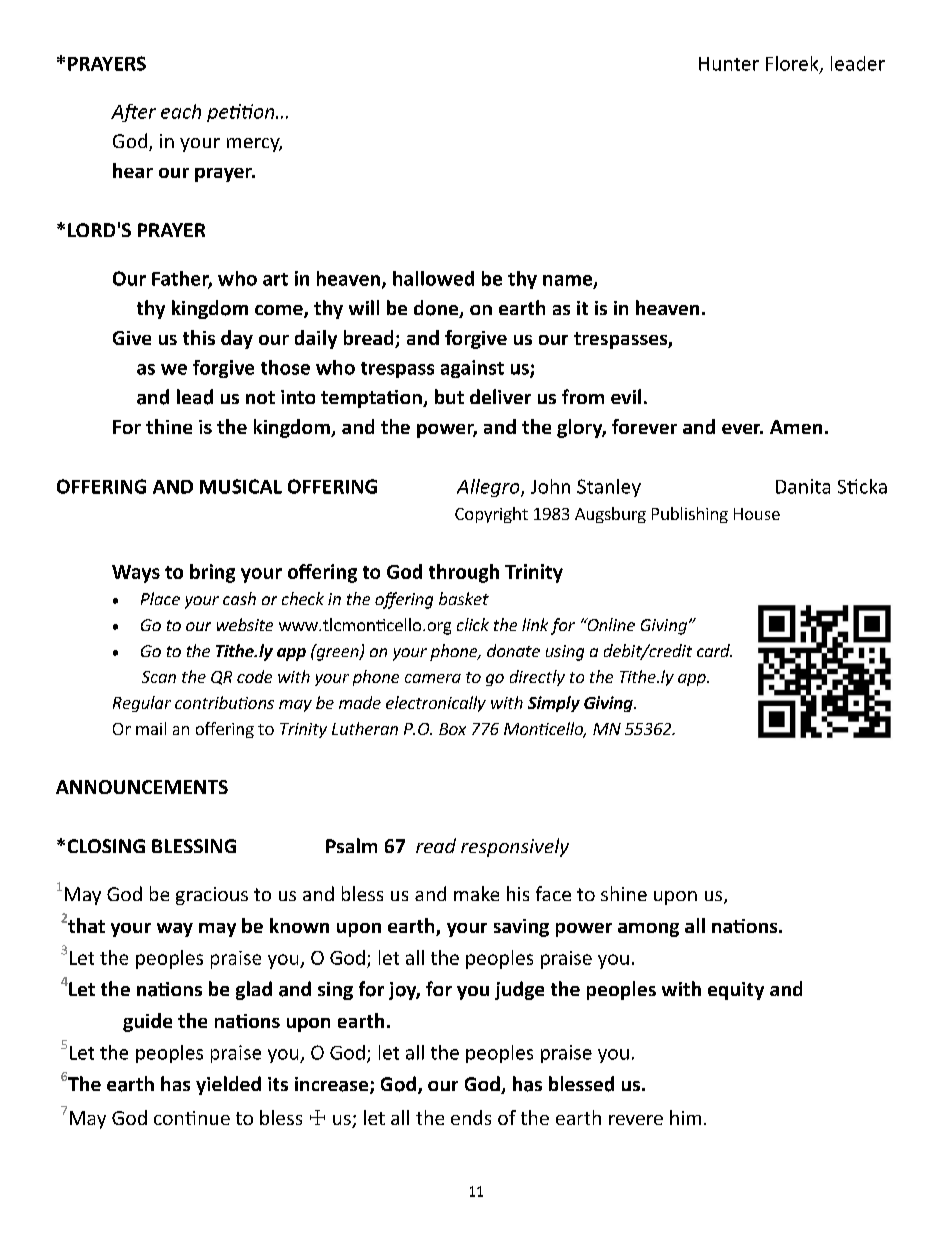 The image size is (952, 1233). I want to click on through, so click(464, 573).
